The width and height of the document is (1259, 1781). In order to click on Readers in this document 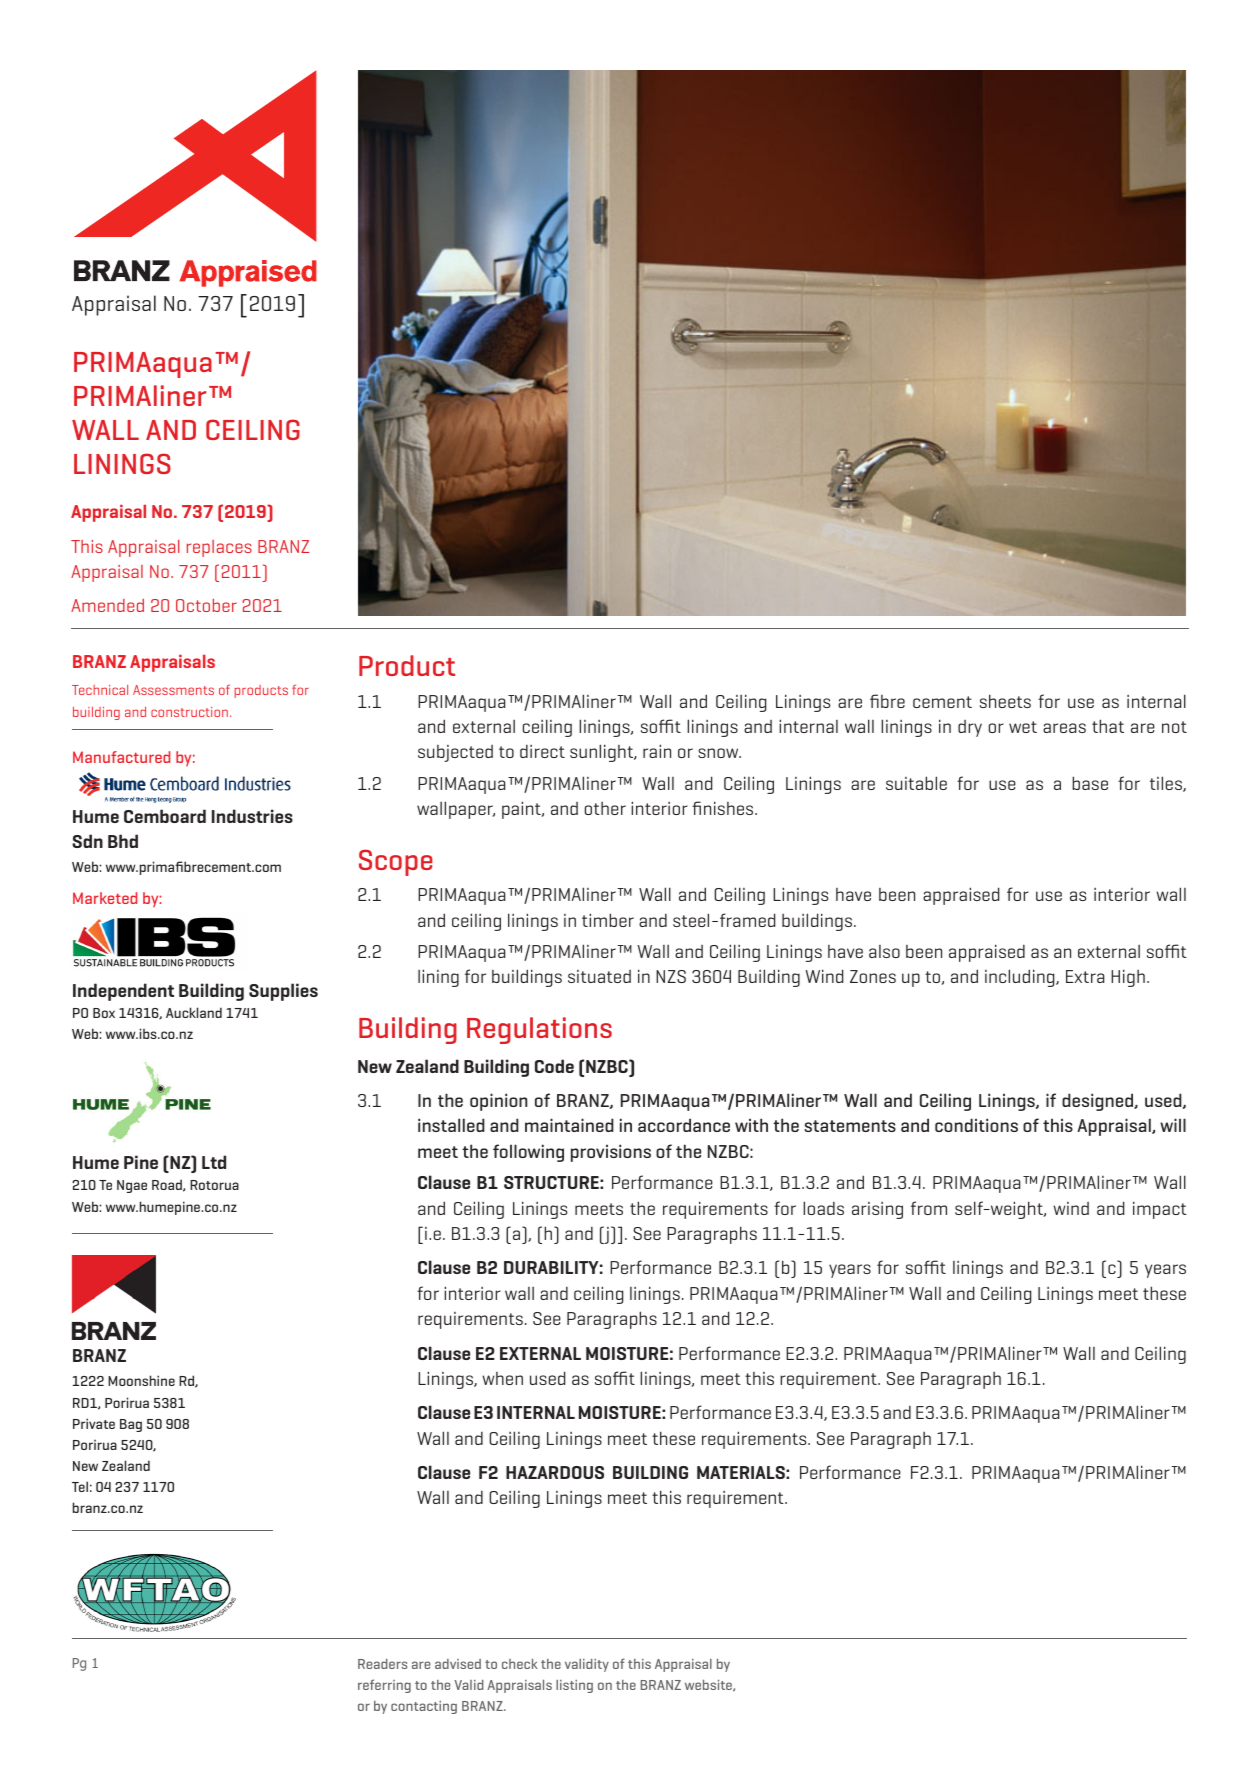, I will do `click(382, 1663)`.
